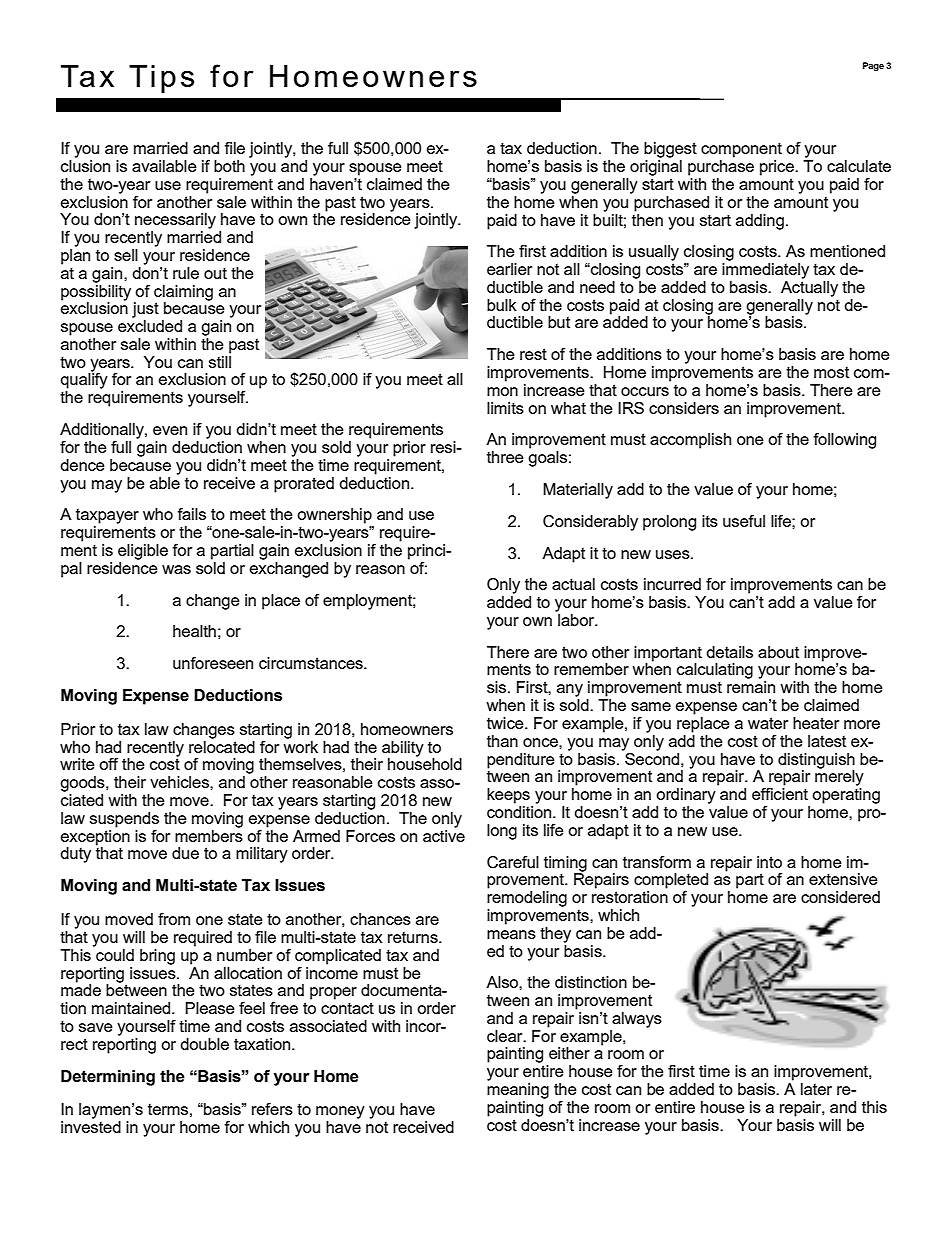  Describe the element at coordinates (108, 1078) in the screenshot. I see `Determining` at that location.
